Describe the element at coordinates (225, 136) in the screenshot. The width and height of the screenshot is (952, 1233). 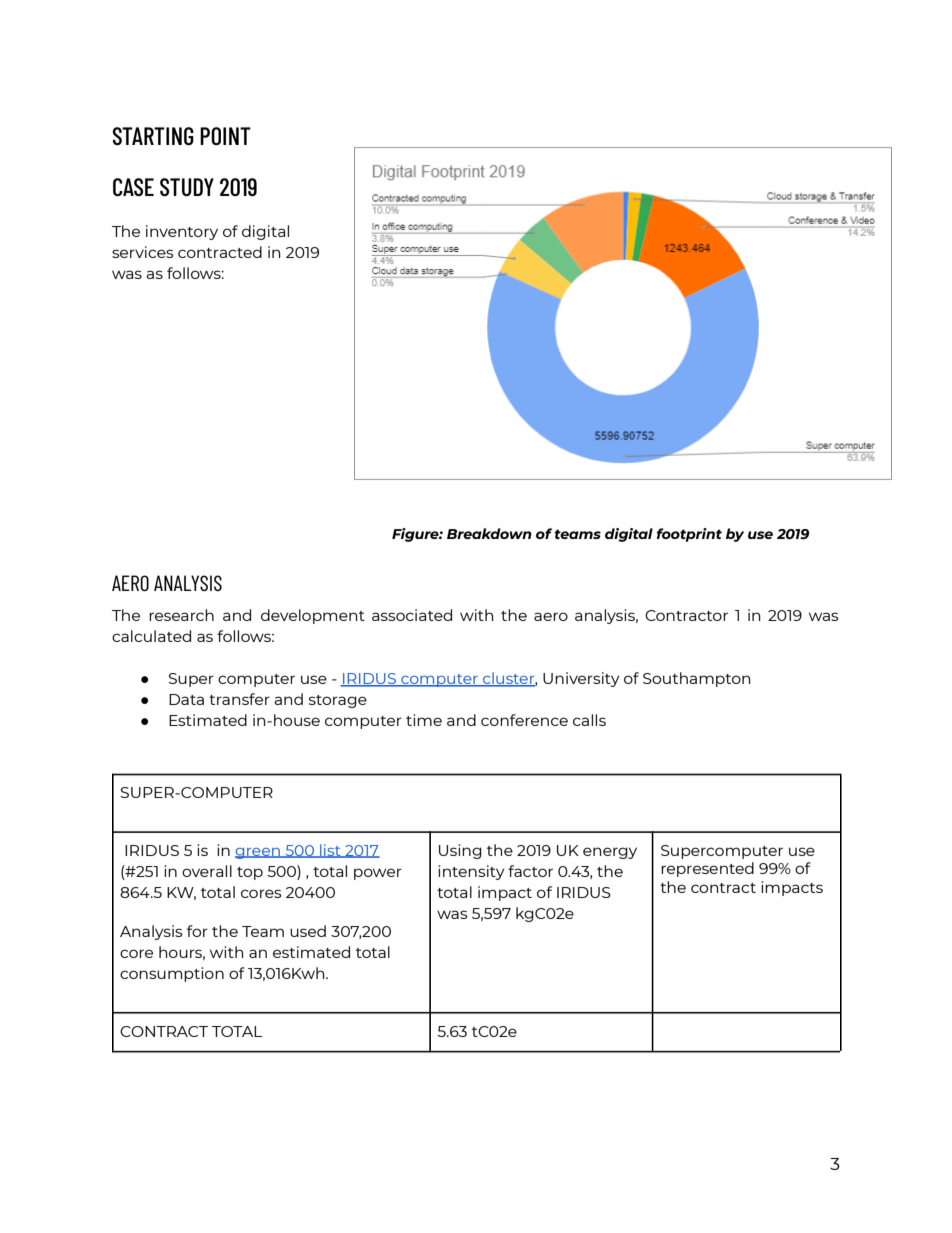
I see `POINT` at that location.
